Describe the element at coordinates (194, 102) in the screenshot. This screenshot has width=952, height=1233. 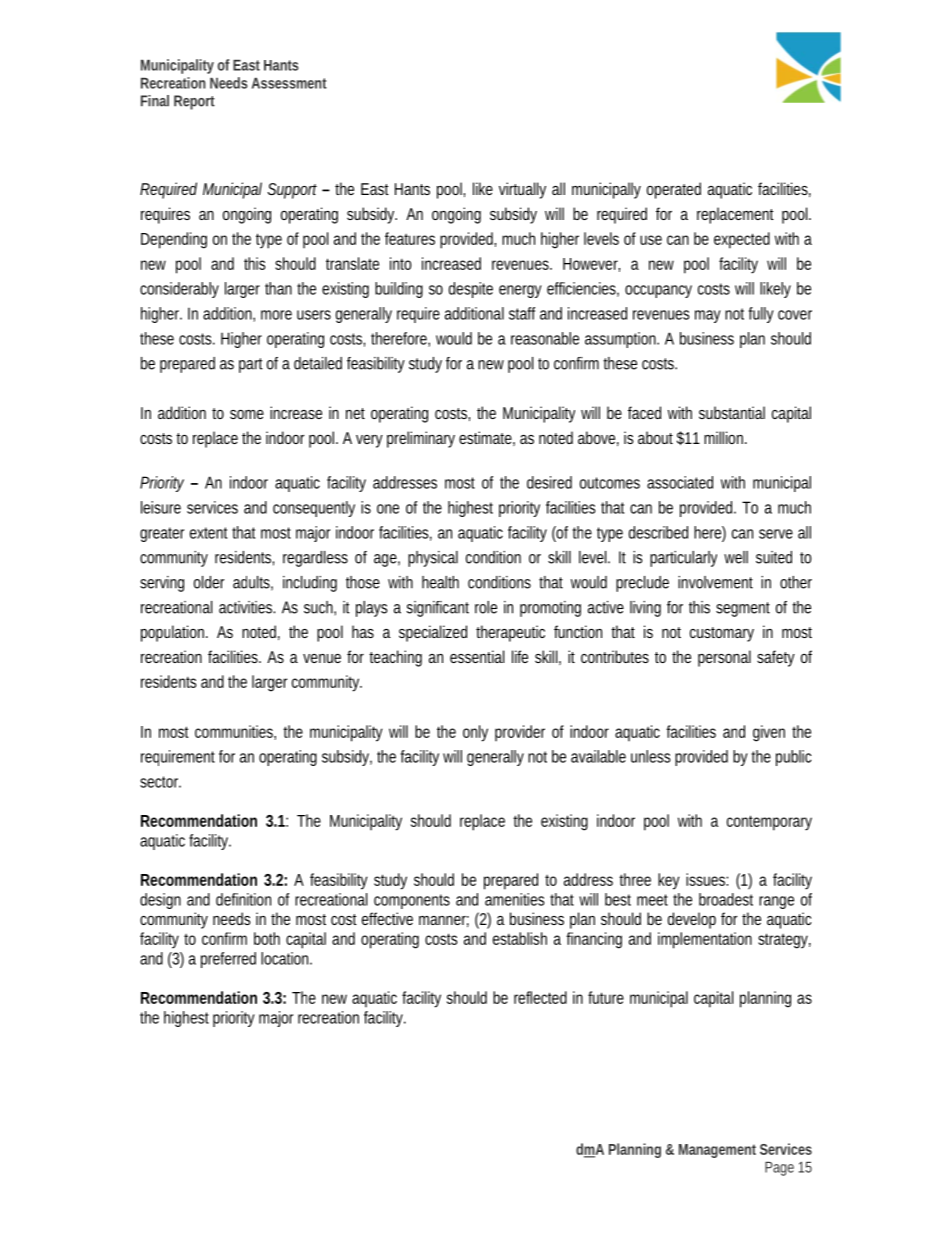
I see `Report` at that location.
